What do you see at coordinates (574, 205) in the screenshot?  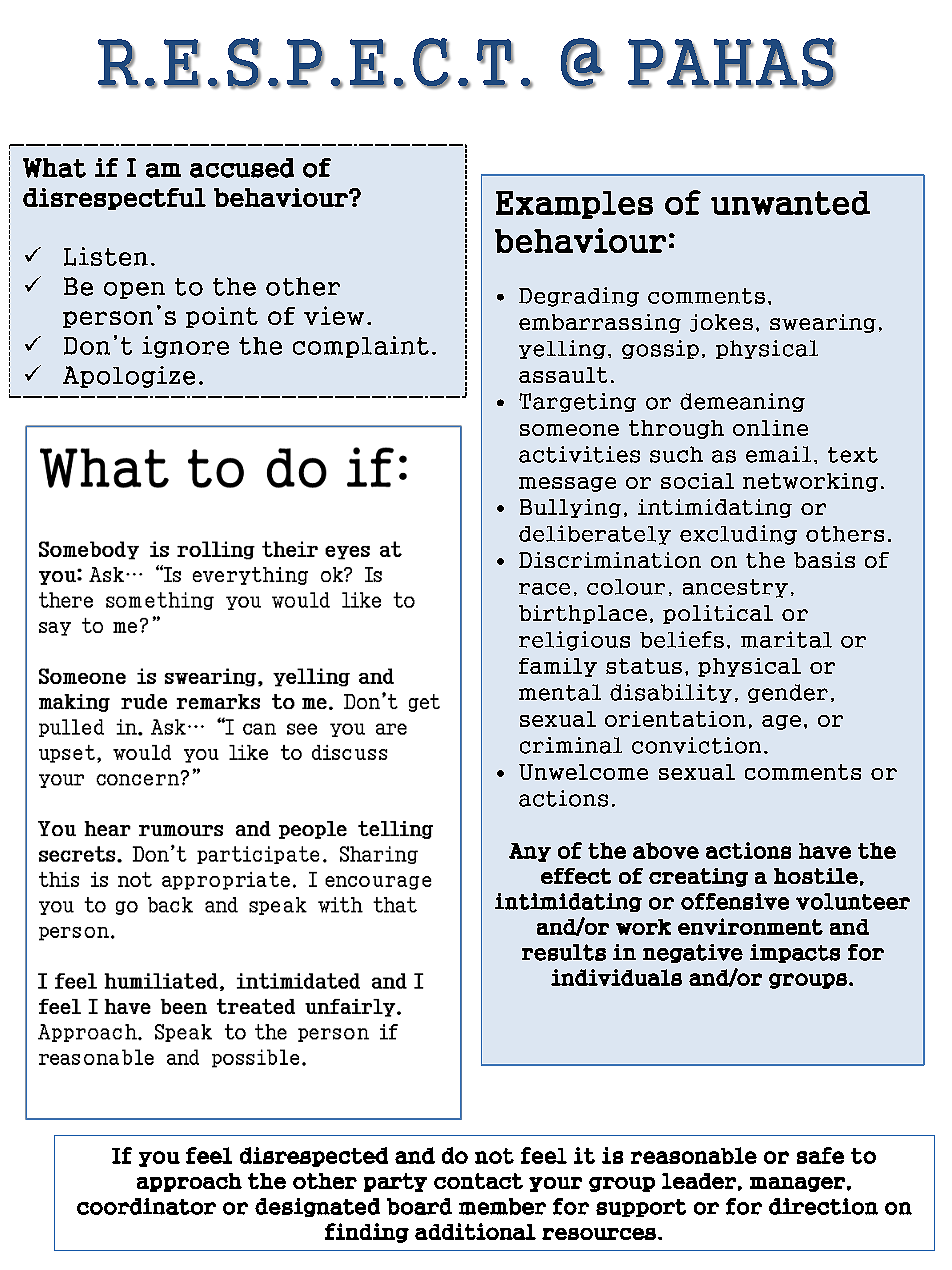 I see `Examples` at bounding box center [574, 205].
